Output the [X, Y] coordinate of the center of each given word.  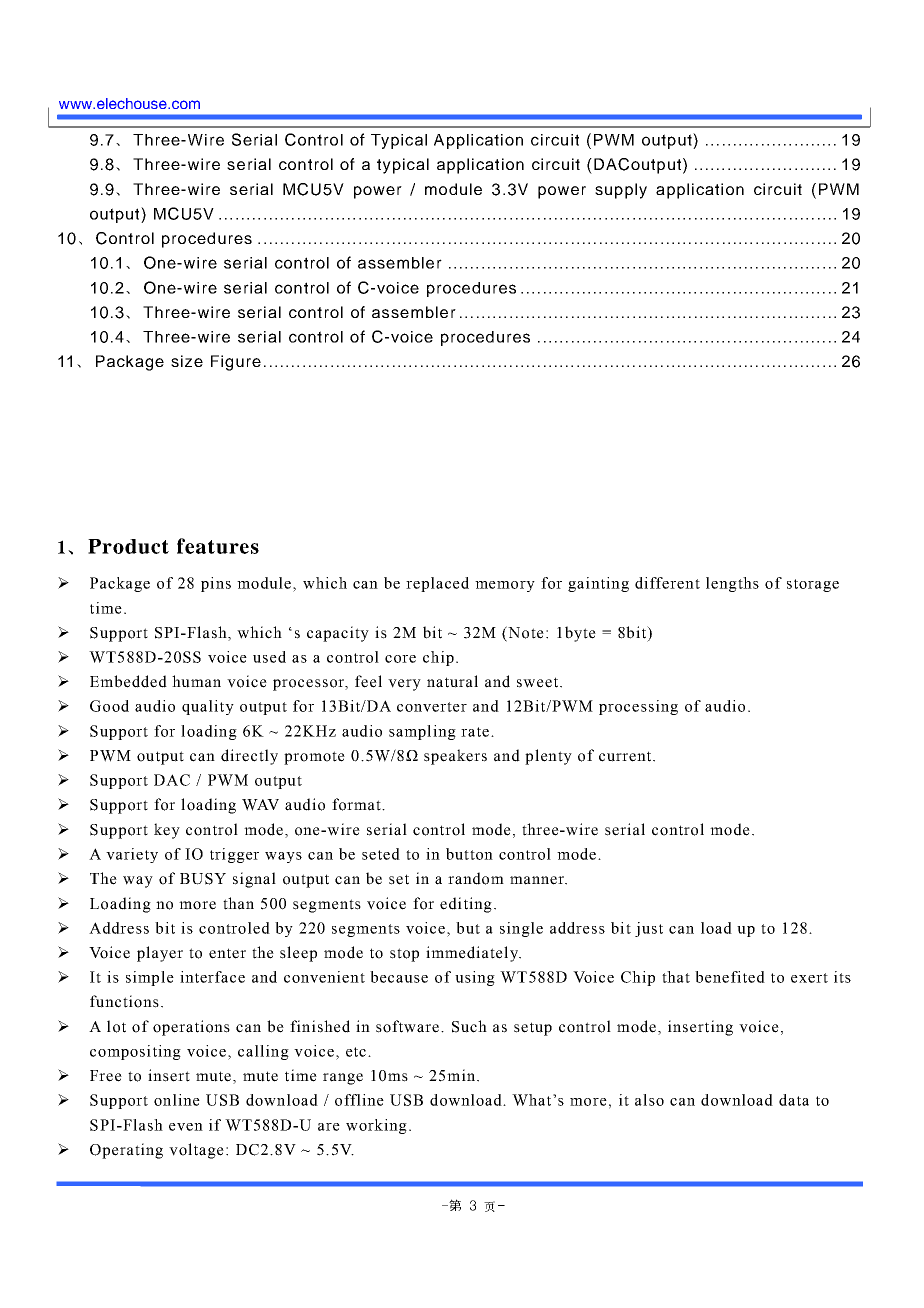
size [187, 361]
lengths [732, 584]
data [794, 1100]
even [186, 1127]
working [376, 1126]
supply [621, 191]
